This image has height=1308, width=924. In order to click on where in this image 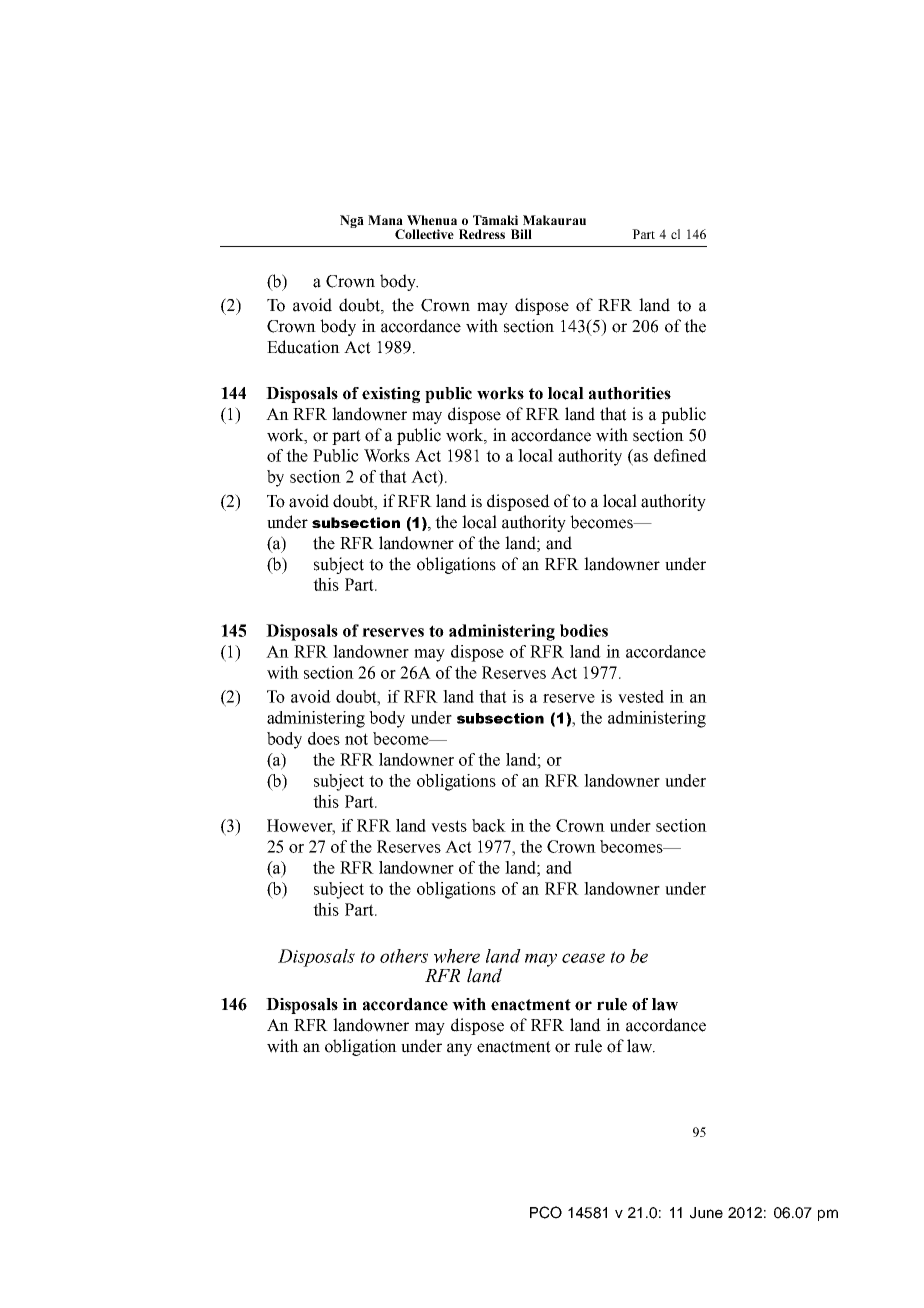, I will do `click(457, 956)`.
